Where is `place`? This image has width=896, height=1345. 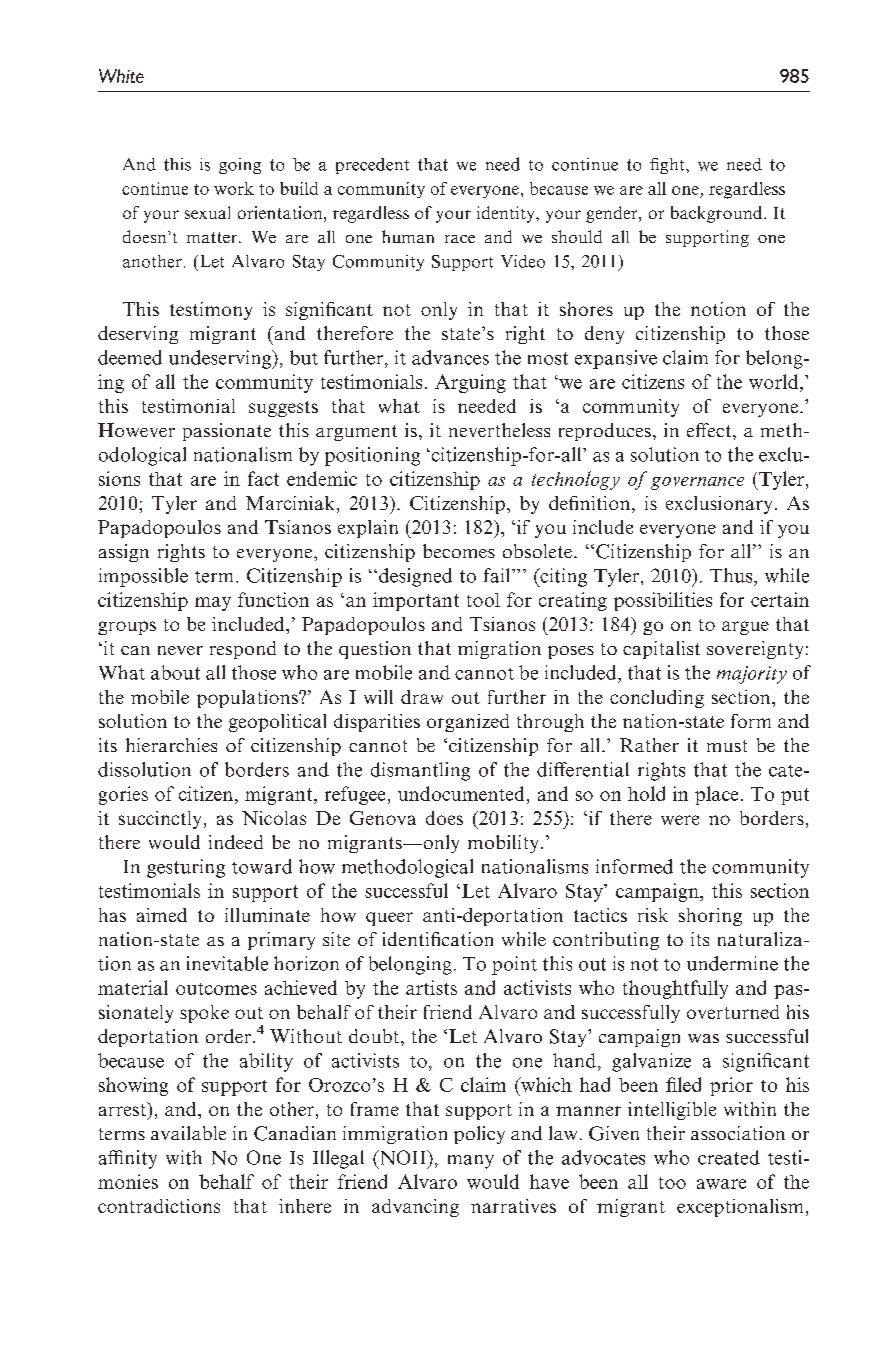
place is located at coordinates (716, 795).
